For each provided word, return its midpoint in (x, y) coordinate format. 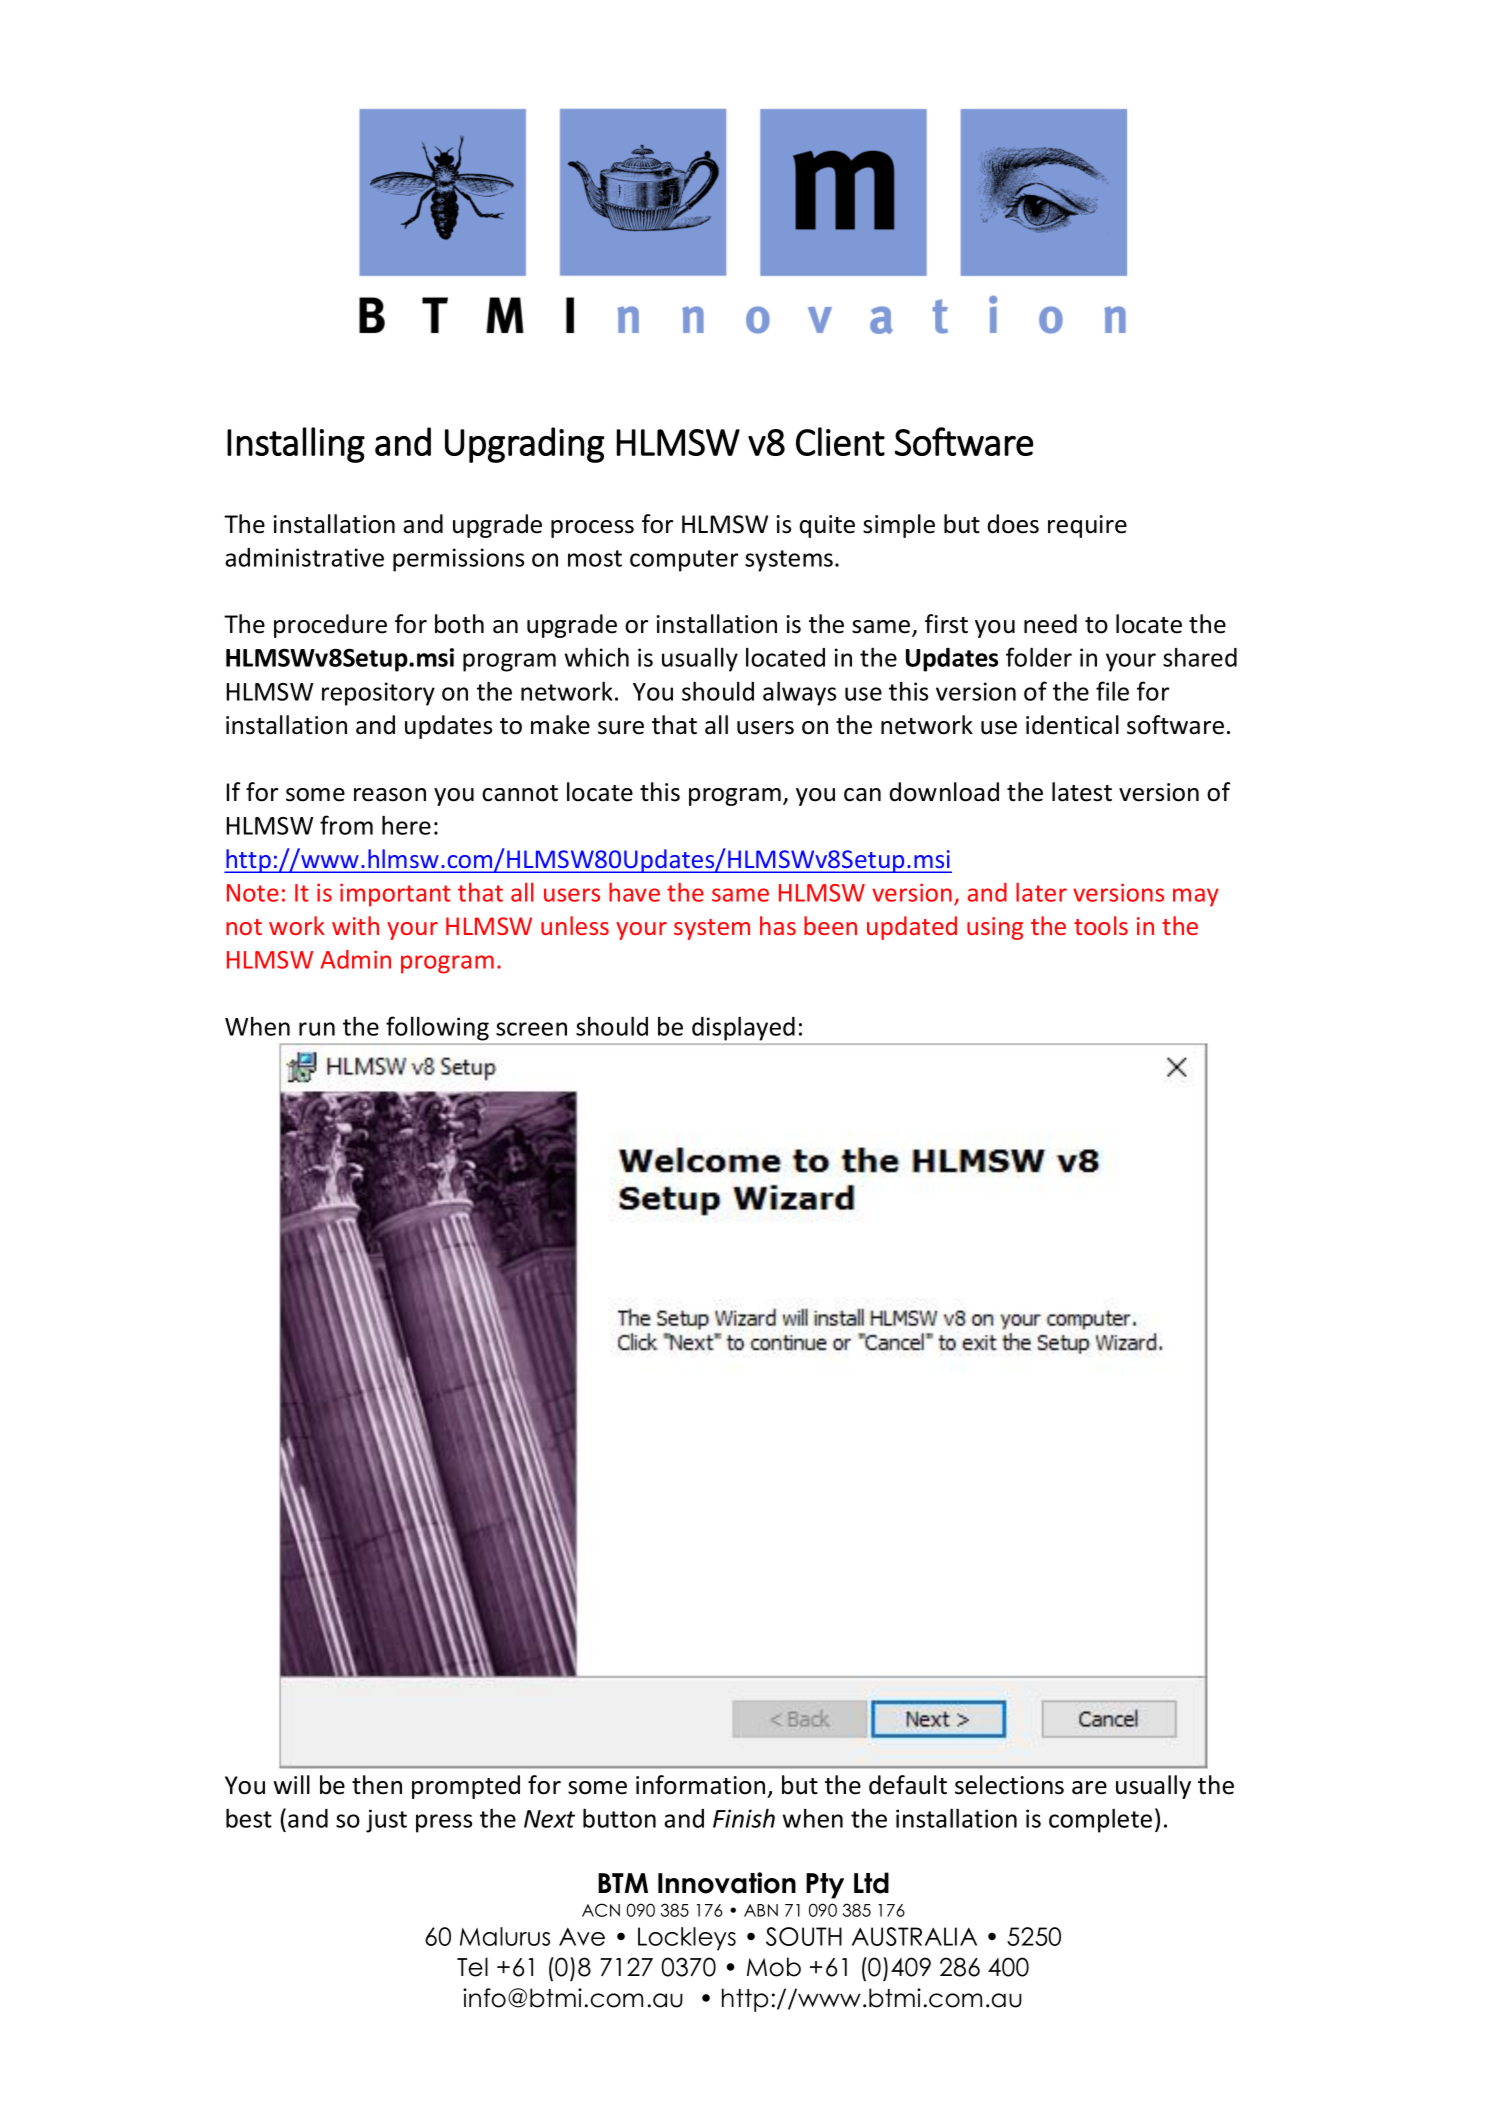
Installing (296, 445)
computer (684, 561)
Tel (472, 1967)
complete (1100, 1820)
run (317, 1029)
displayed (743, 1029)
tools (1101, 925)
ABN (761, 1910)
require (1087, 526)
